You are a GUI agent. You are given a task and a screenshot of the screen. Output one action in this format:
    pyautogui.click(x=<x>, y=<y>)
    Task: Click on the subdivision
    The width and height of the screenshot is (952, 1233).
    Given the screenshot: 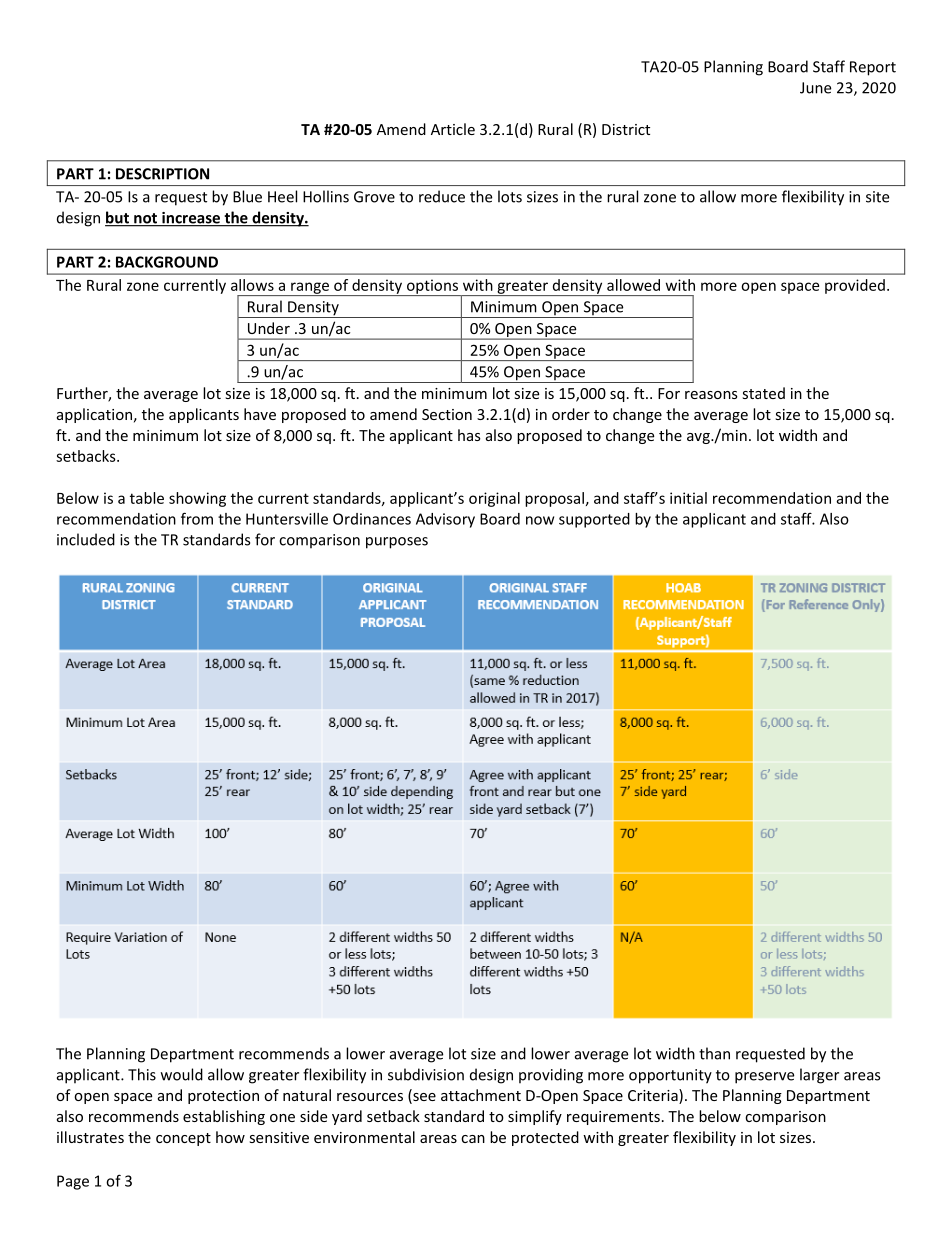 What is the action you would take?
    pyautogui.click(x=426, y=1074)
